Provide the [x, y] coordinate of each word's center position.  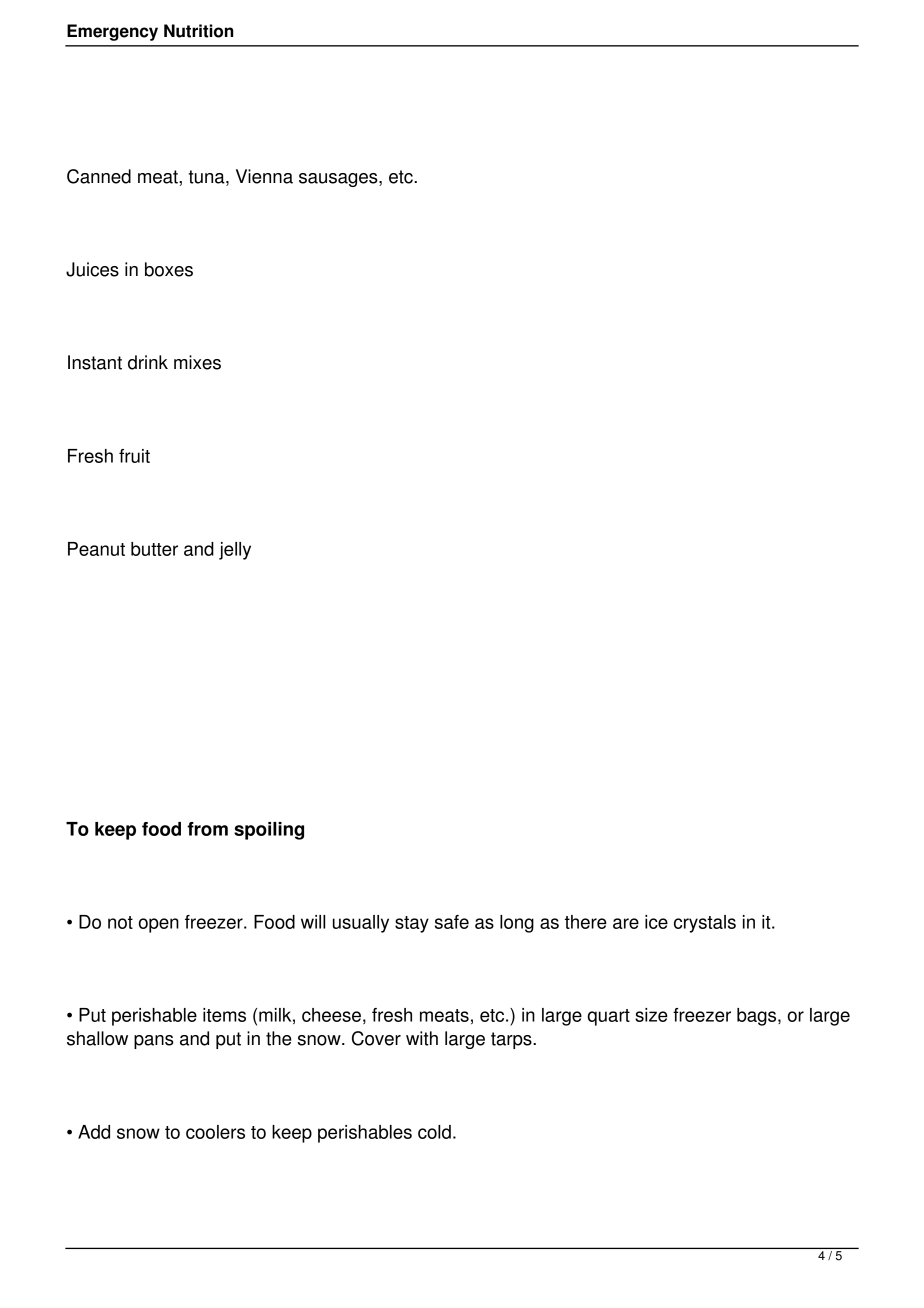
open [159, 925]
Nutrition [198, 31]
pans [154, 1042]
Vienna [264, 176]
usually [361, 924]
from [207, 829]
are [626, 923]
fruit [134, 456]
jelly [235, 551]
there [586, 922]
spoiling [269, 831]
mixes [197, 362]
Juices [92, 269]
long [517, 924]
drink [148, 362]
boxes [169, 269]
